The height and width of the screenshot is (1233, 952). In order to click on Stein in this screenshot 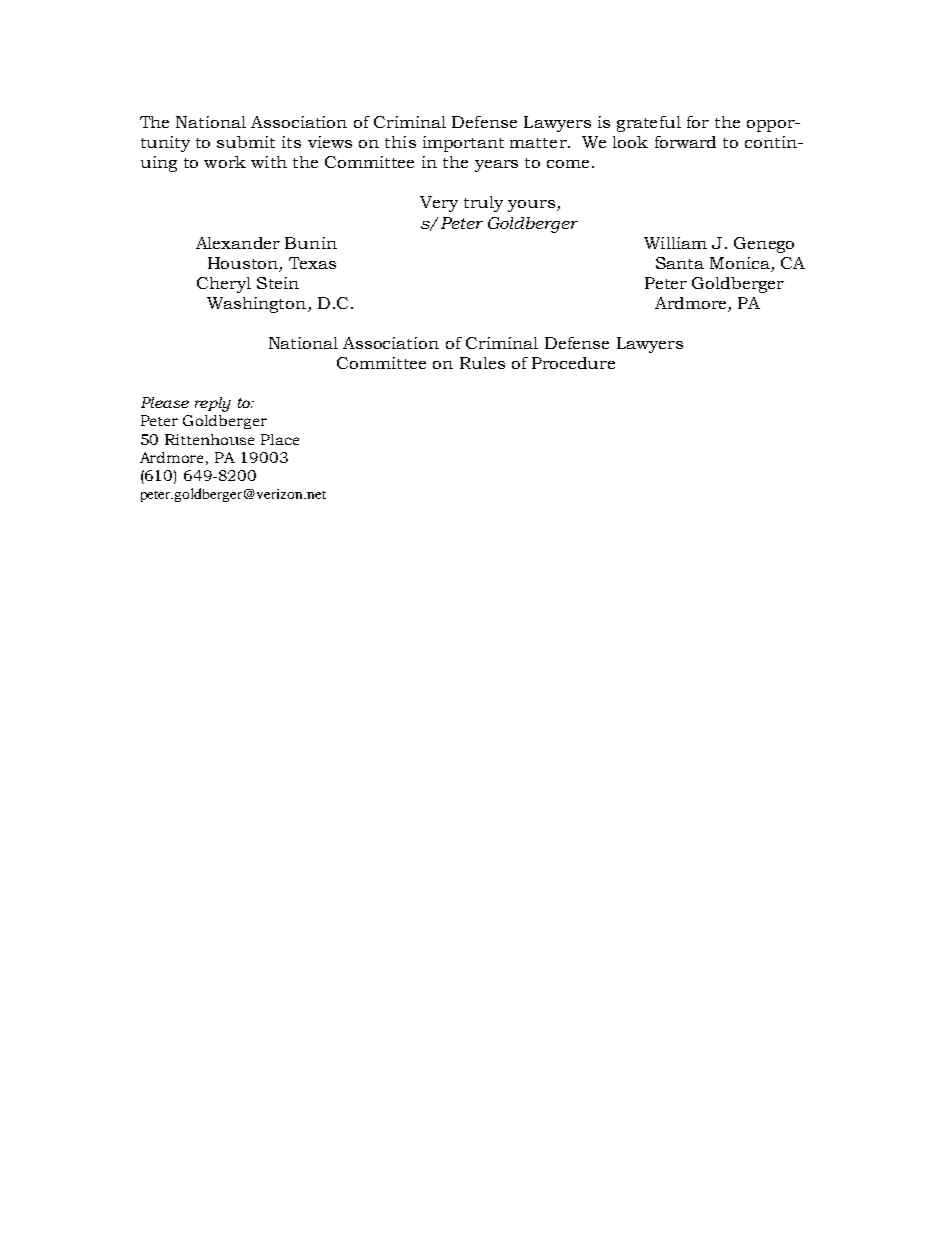, I will do `click(278, 283)`.
